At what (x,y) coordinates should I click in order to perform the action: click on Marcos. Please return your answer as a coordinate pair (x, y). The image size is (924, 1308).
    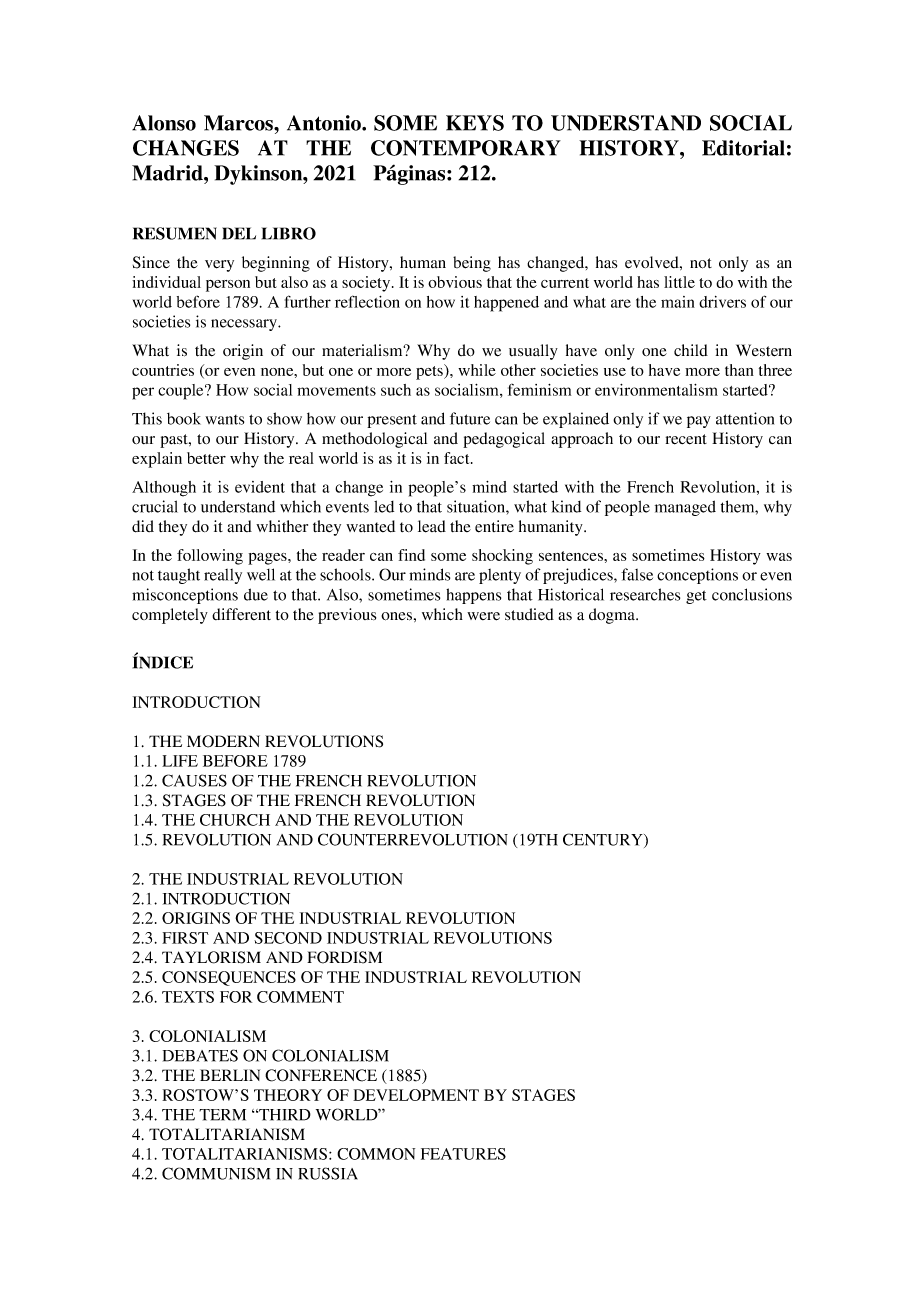
    Looking at the image, I should click on (240, 123).
